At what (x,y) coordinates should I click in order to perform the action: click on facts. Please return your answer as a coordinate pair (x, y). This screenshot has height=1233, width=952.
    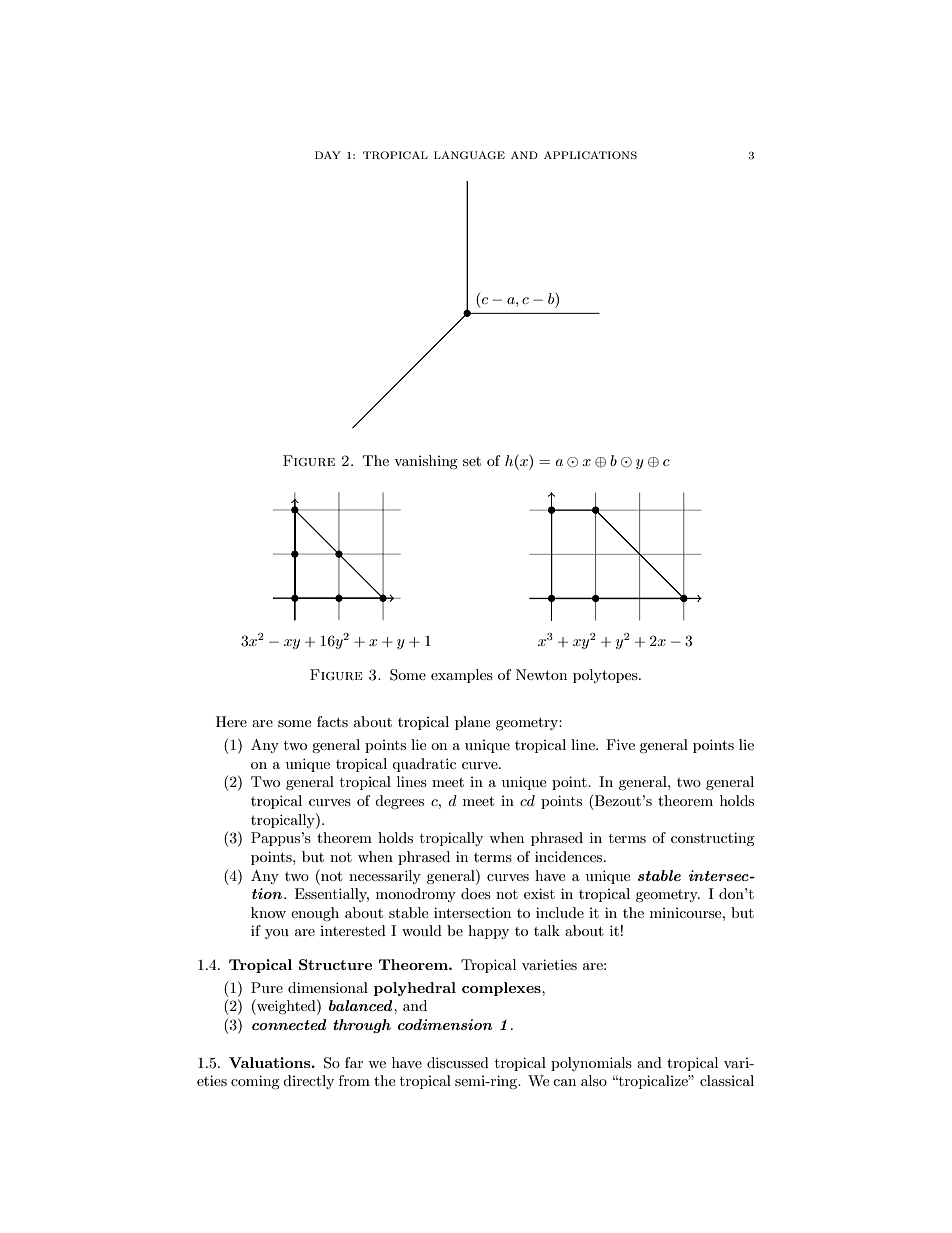
    Looking at the image, I should click on (332, 721).
